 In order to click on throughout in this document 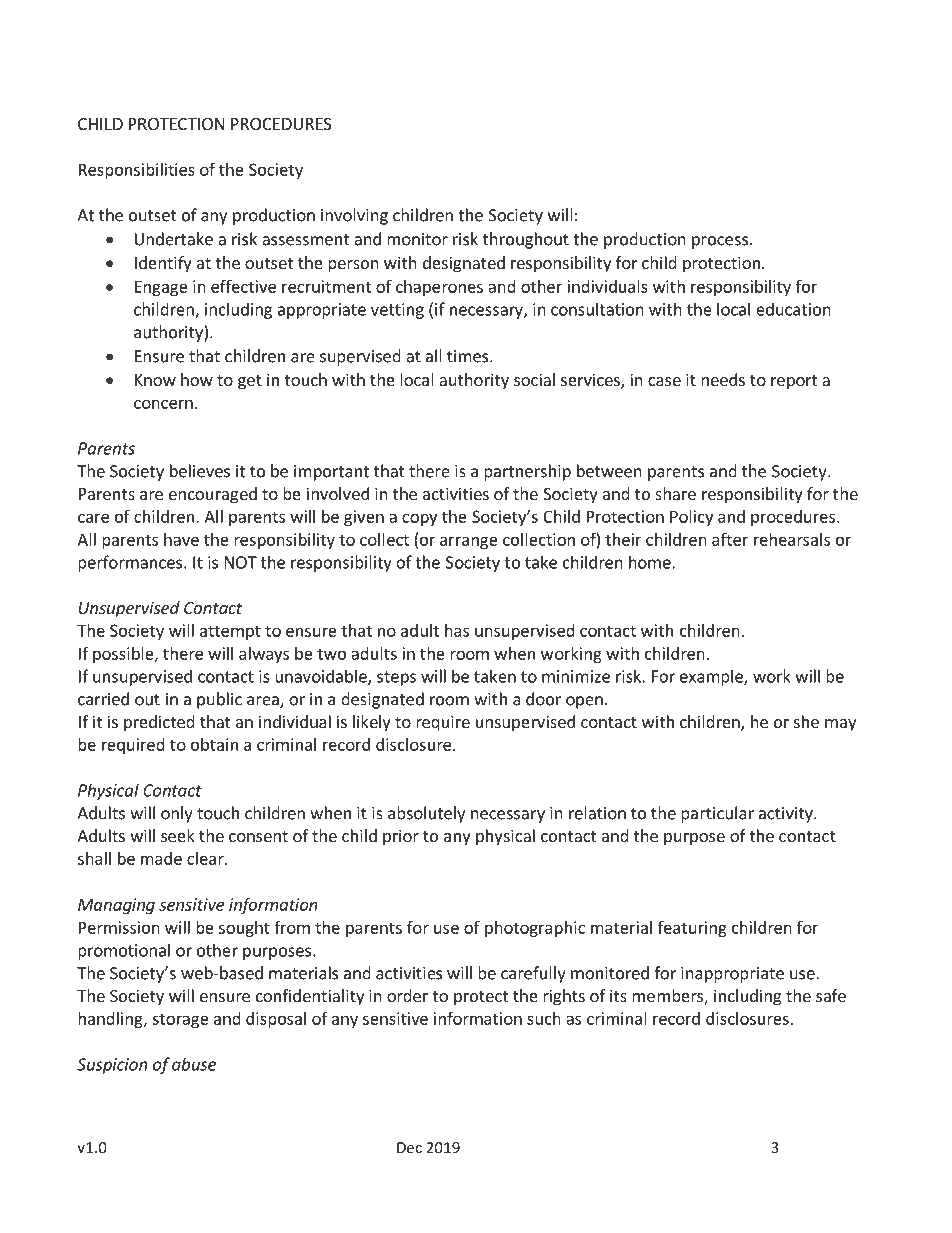, I will do `click(526, 240)`.
